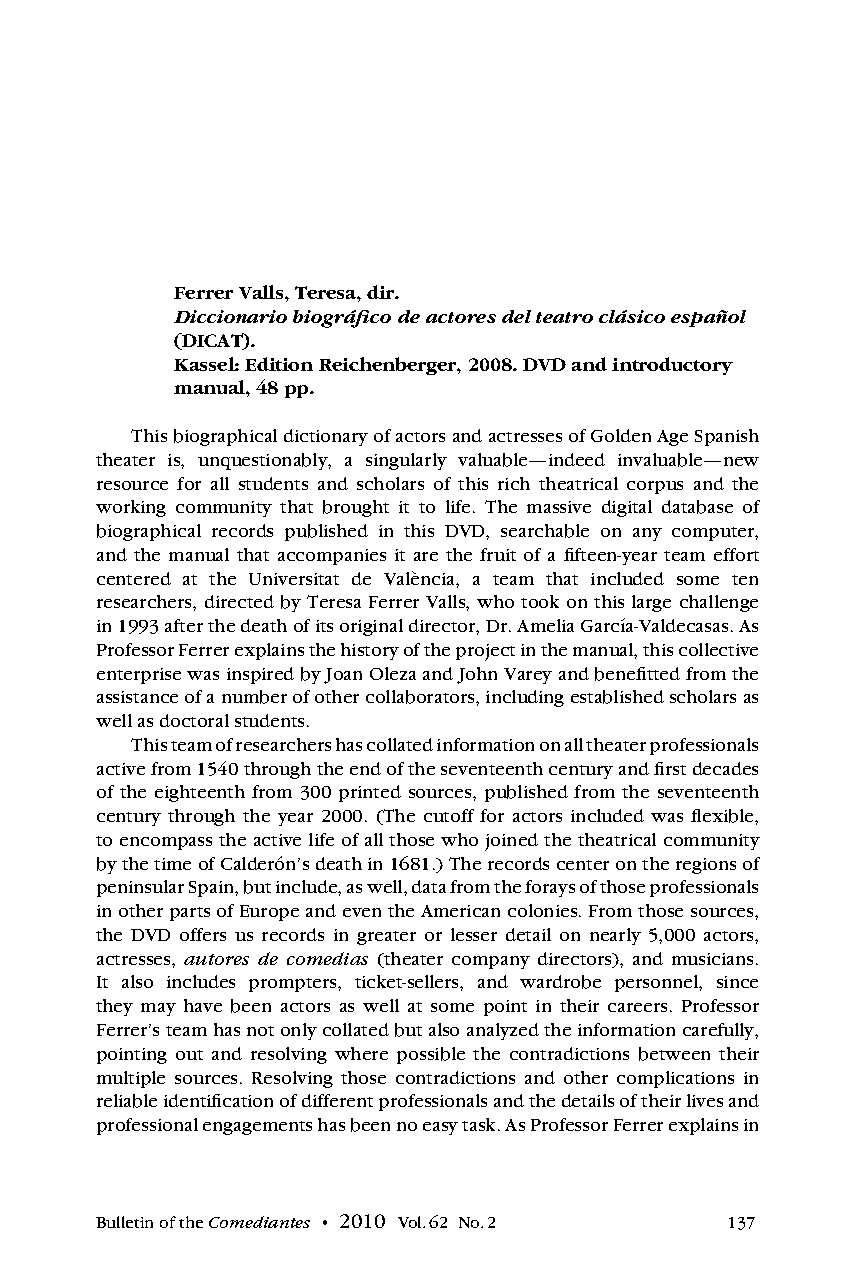 This image has width=856, height=1283. Describe the element at coordinates (615, 936) in the image. I see `nearly` at that location.
